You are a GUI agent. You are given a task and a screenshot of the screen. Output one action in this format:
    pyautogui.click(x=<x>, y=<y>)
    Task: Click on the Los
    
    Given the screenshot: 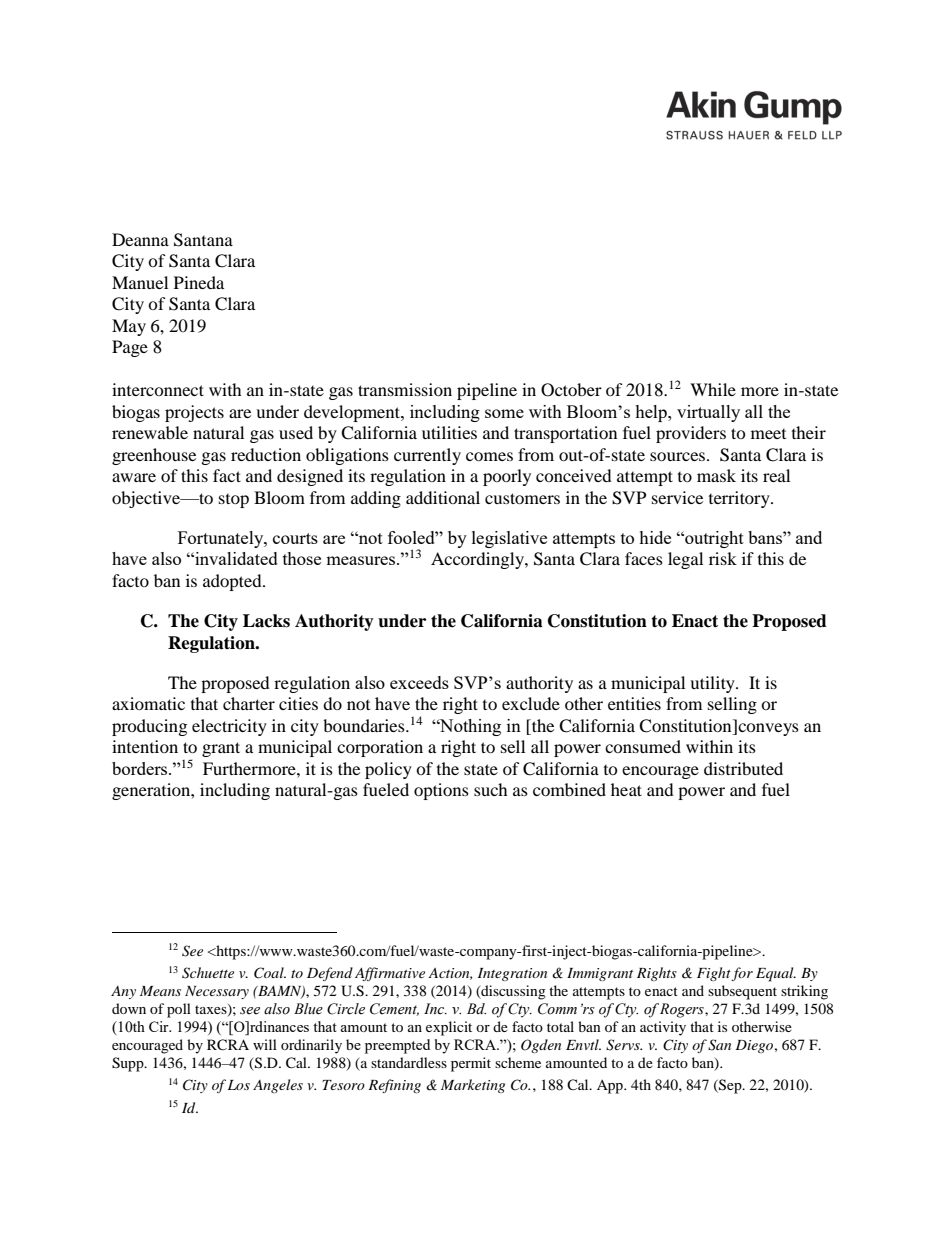 What is the action you would take?
    pyautogui.click(x=239, y=1085)
